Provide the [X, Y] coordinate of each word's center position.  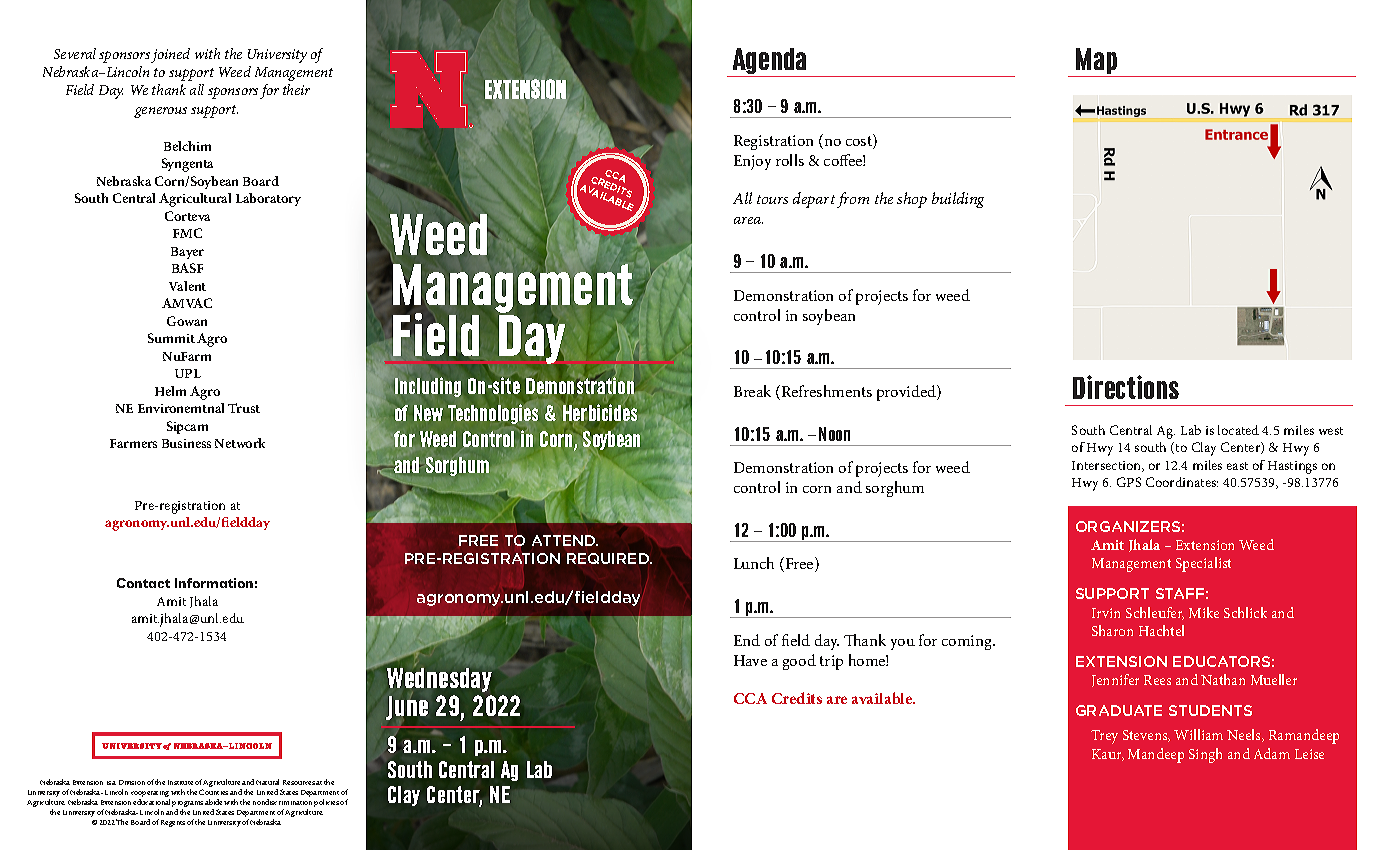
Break [752, 391]
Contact [143, 583]
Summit [171, 338]
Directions [1126, 387]
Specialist [1203, 564]
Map [1097, 62]
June [407, 708]
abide [213, 802]
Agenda [769, 62]
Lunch [754, 563]
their [296, 89]
